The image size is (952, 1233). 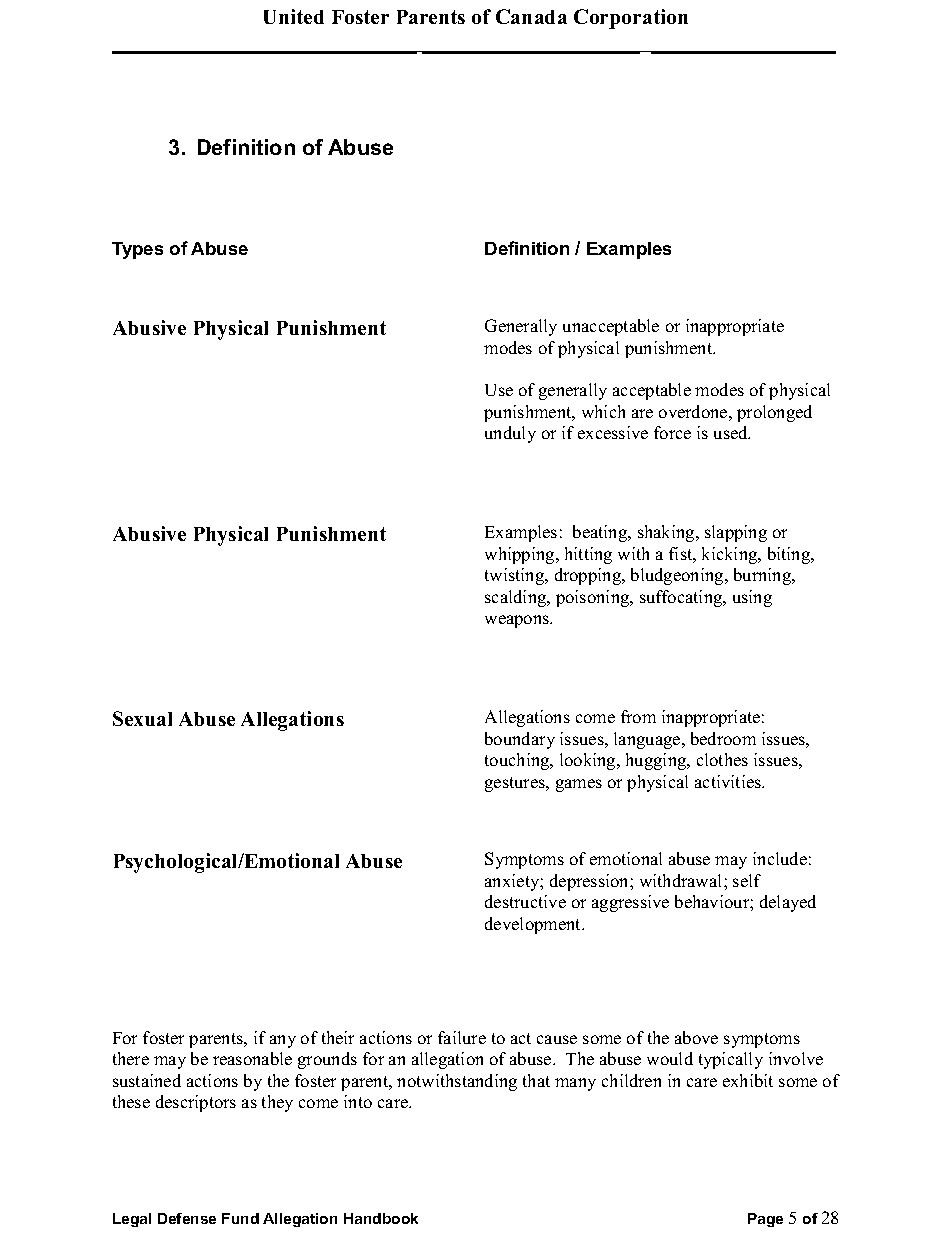 What do you see at coordinates (142, 718) in the screenshot?
I see `Sexual` at bounding box center [142, 718].
